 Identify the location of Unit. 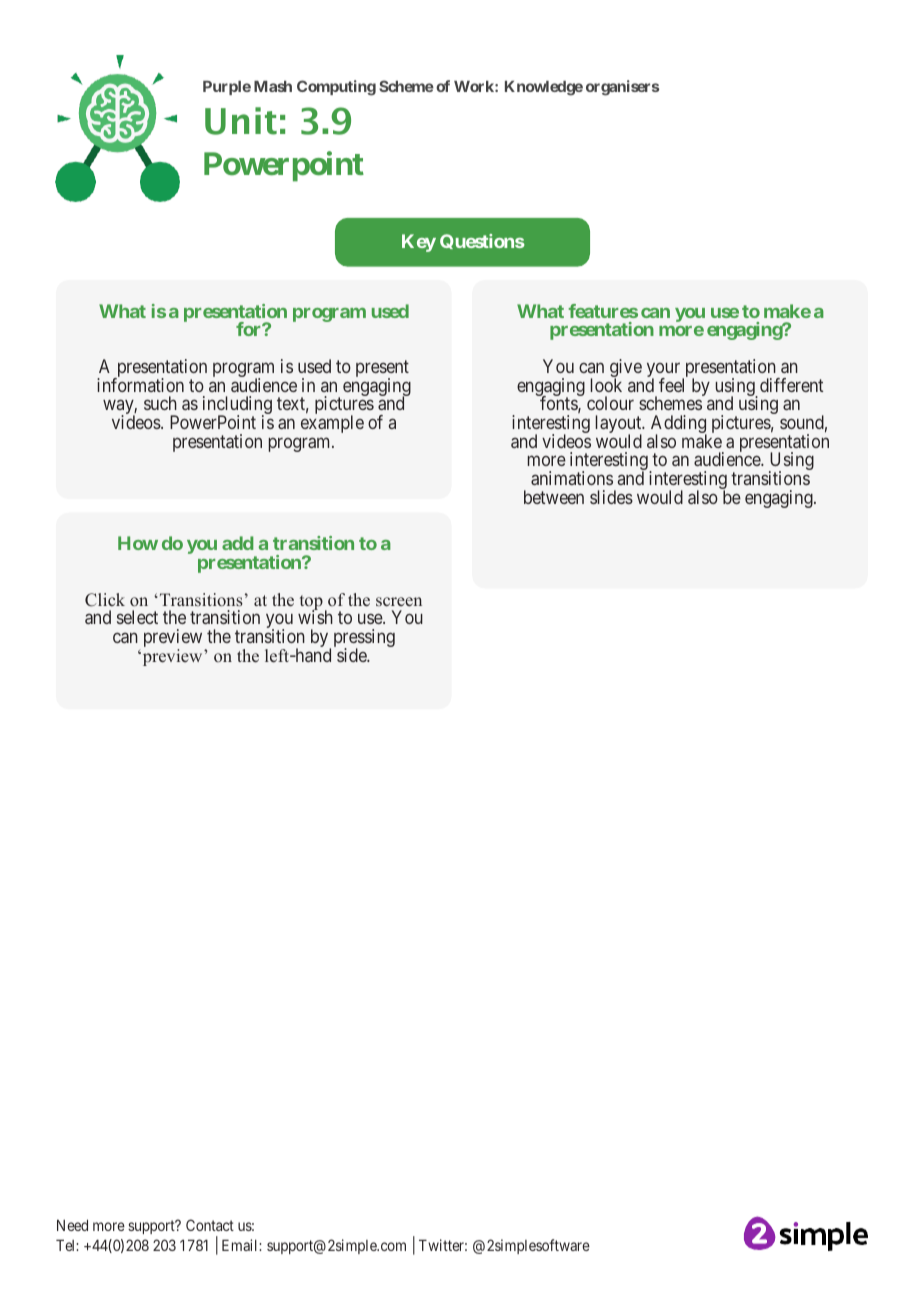
(241, 121).
